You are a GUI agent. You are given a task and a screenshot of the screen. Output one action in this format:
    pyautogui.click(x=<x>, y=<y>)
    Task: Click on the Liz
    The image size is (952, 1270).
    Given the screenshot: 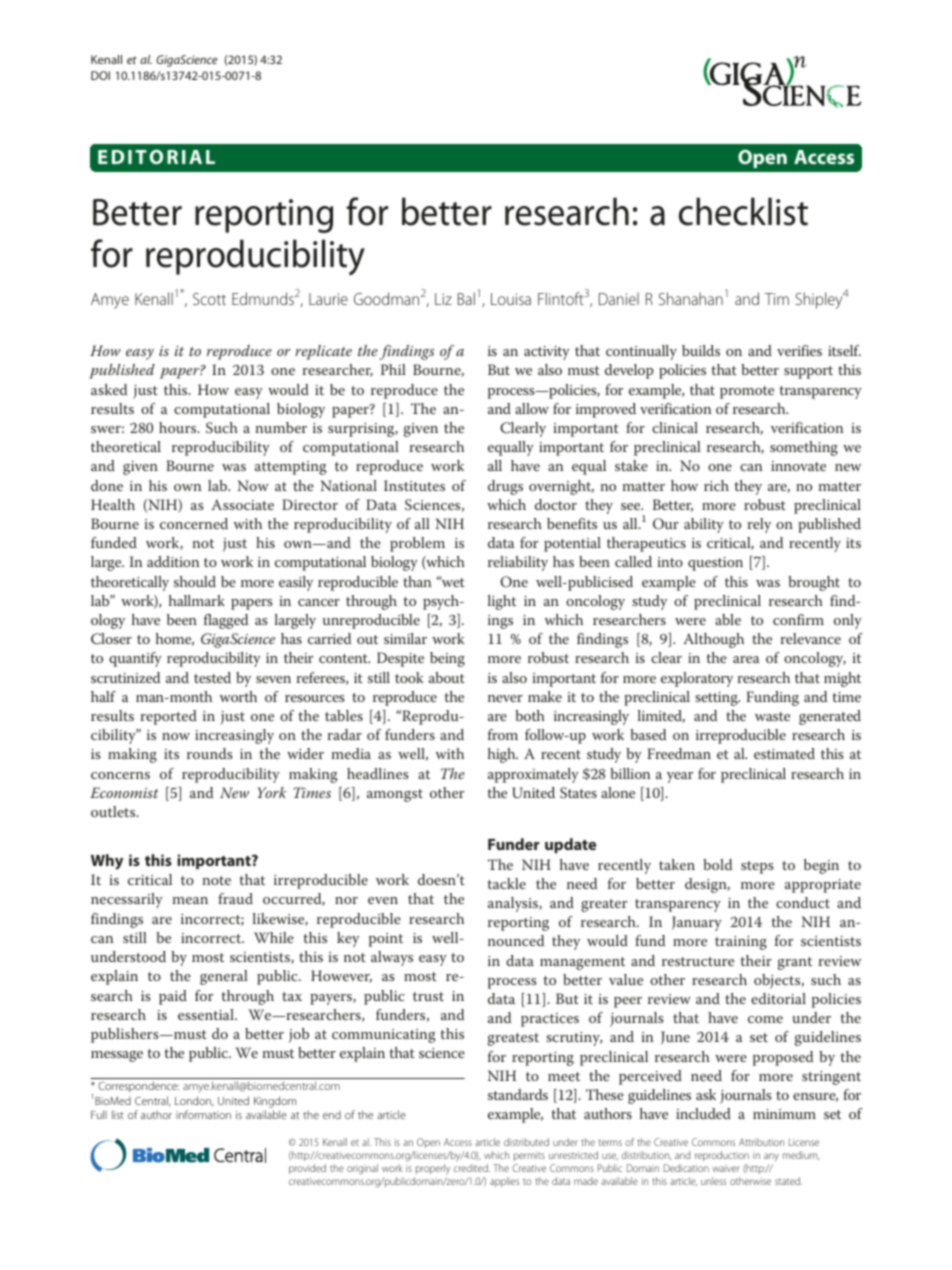 What is the action you would take?
    pyautogui.click(x=443, y=299)
